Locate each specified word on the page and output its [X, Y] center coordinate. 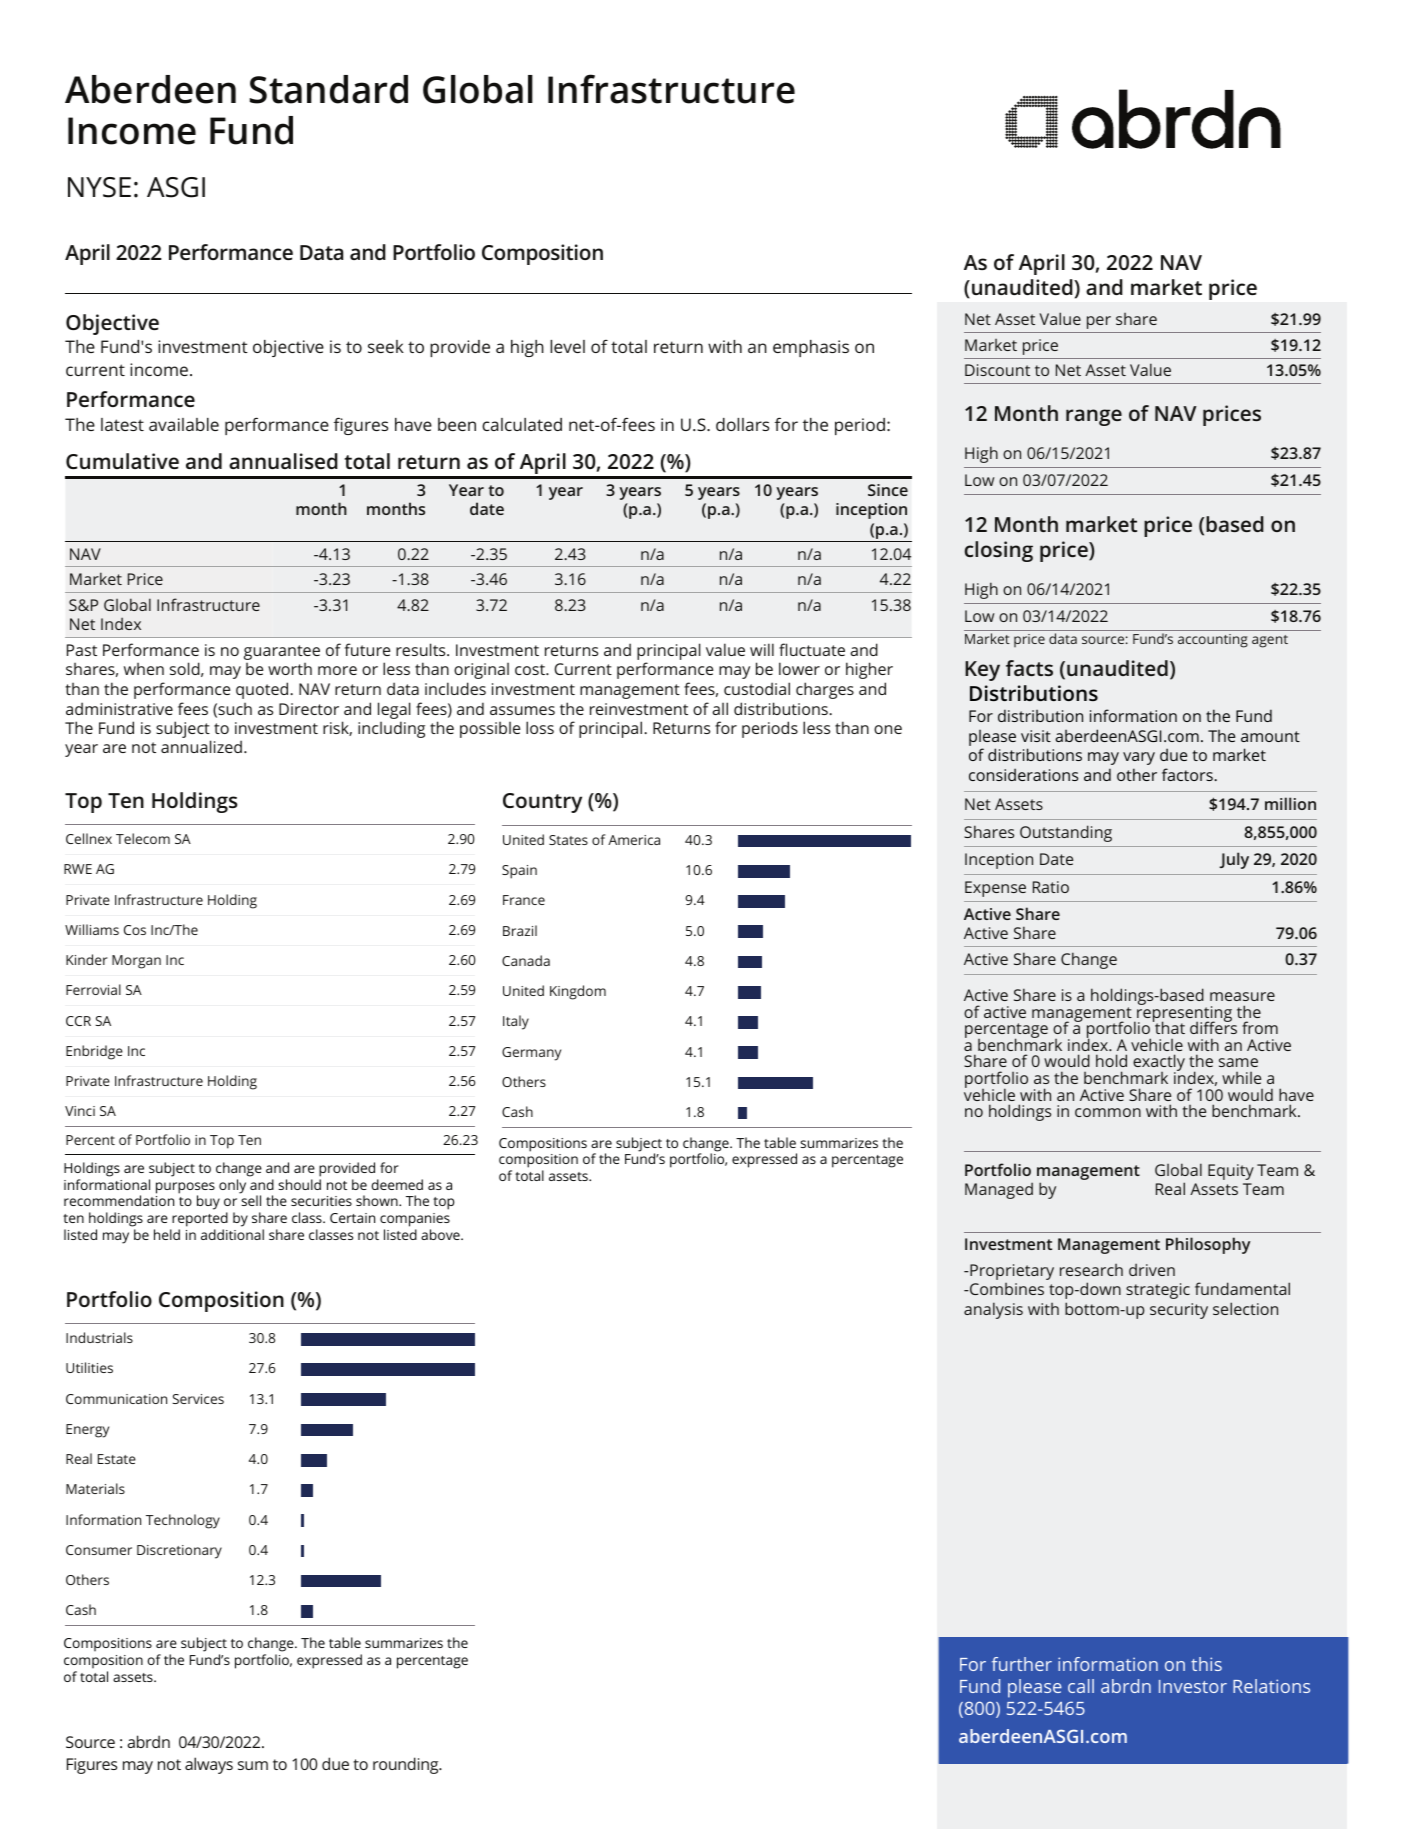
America [634, 840]
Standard [329, 89]
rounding [407, 1765]
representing [1183, 1014]
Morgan [136, 962]
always [209, 1765]
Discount [997, 370]
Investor [1193, 1686]
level [567, 346]
